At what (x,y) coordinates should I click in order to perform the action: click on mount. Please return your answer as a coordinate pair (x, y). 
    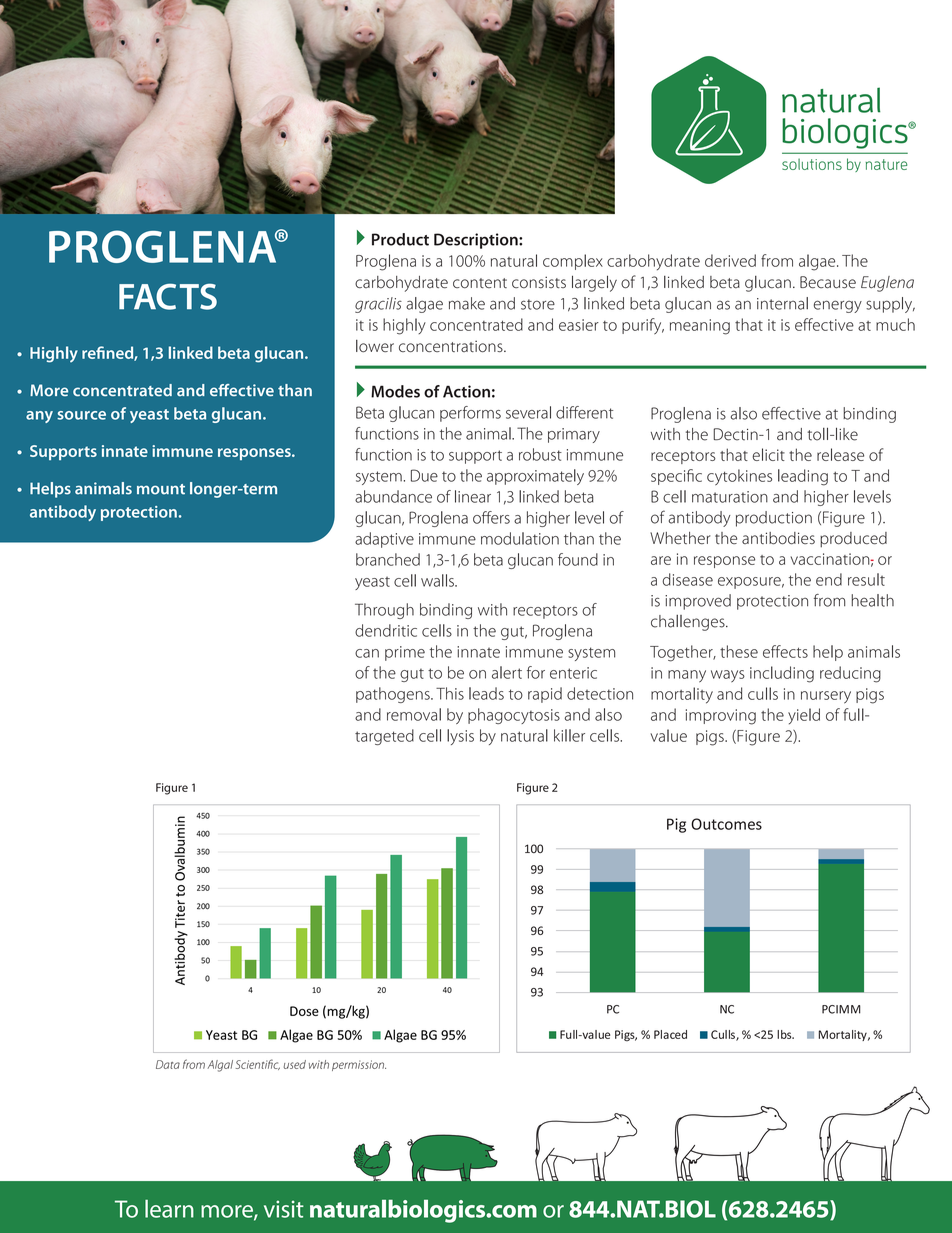
    Looking at the image, I should click on (161, 489).
